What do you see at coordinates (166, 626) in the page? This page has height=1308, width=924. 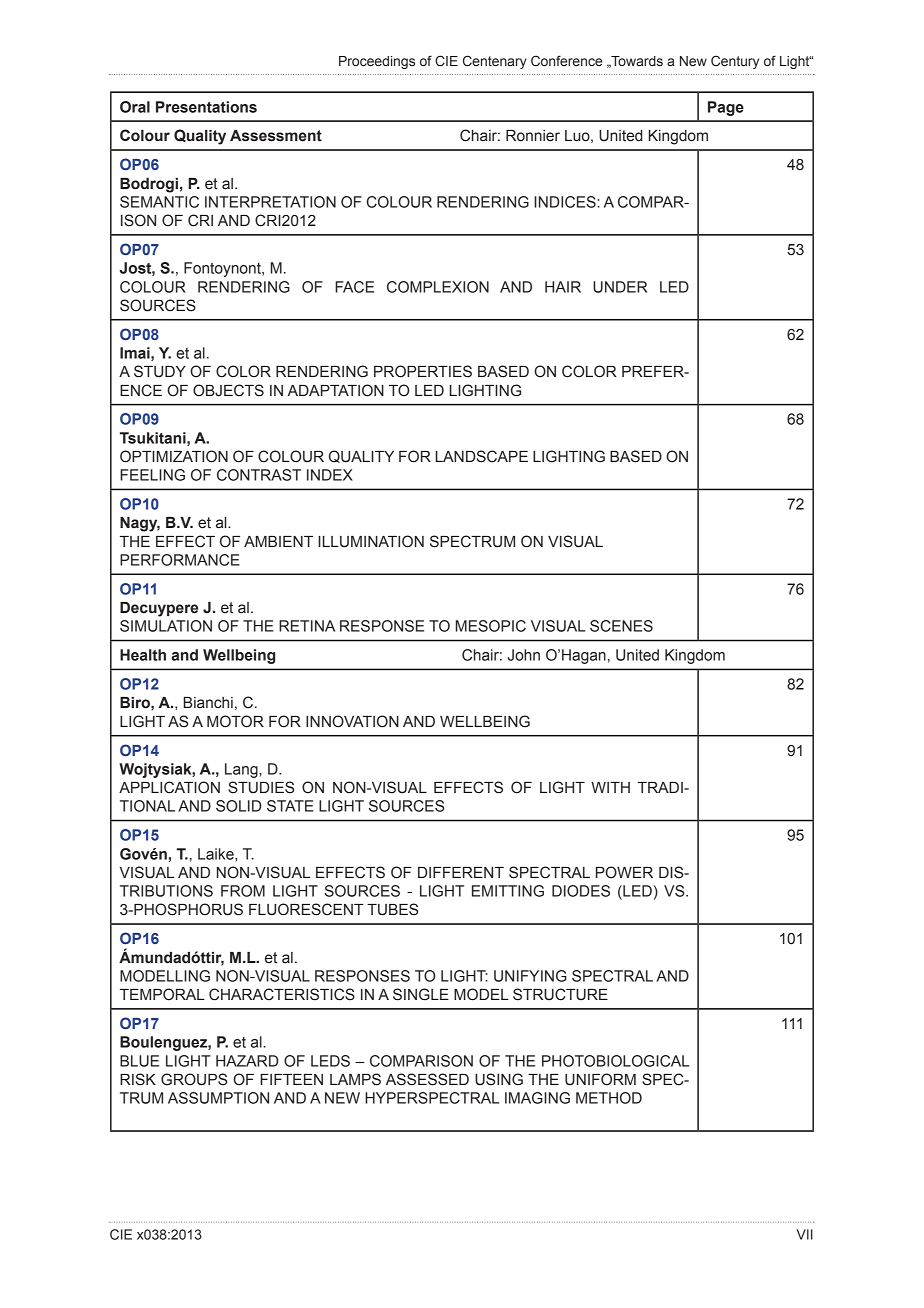 I see `SIMULATION` at bounding box center [166, 626].
